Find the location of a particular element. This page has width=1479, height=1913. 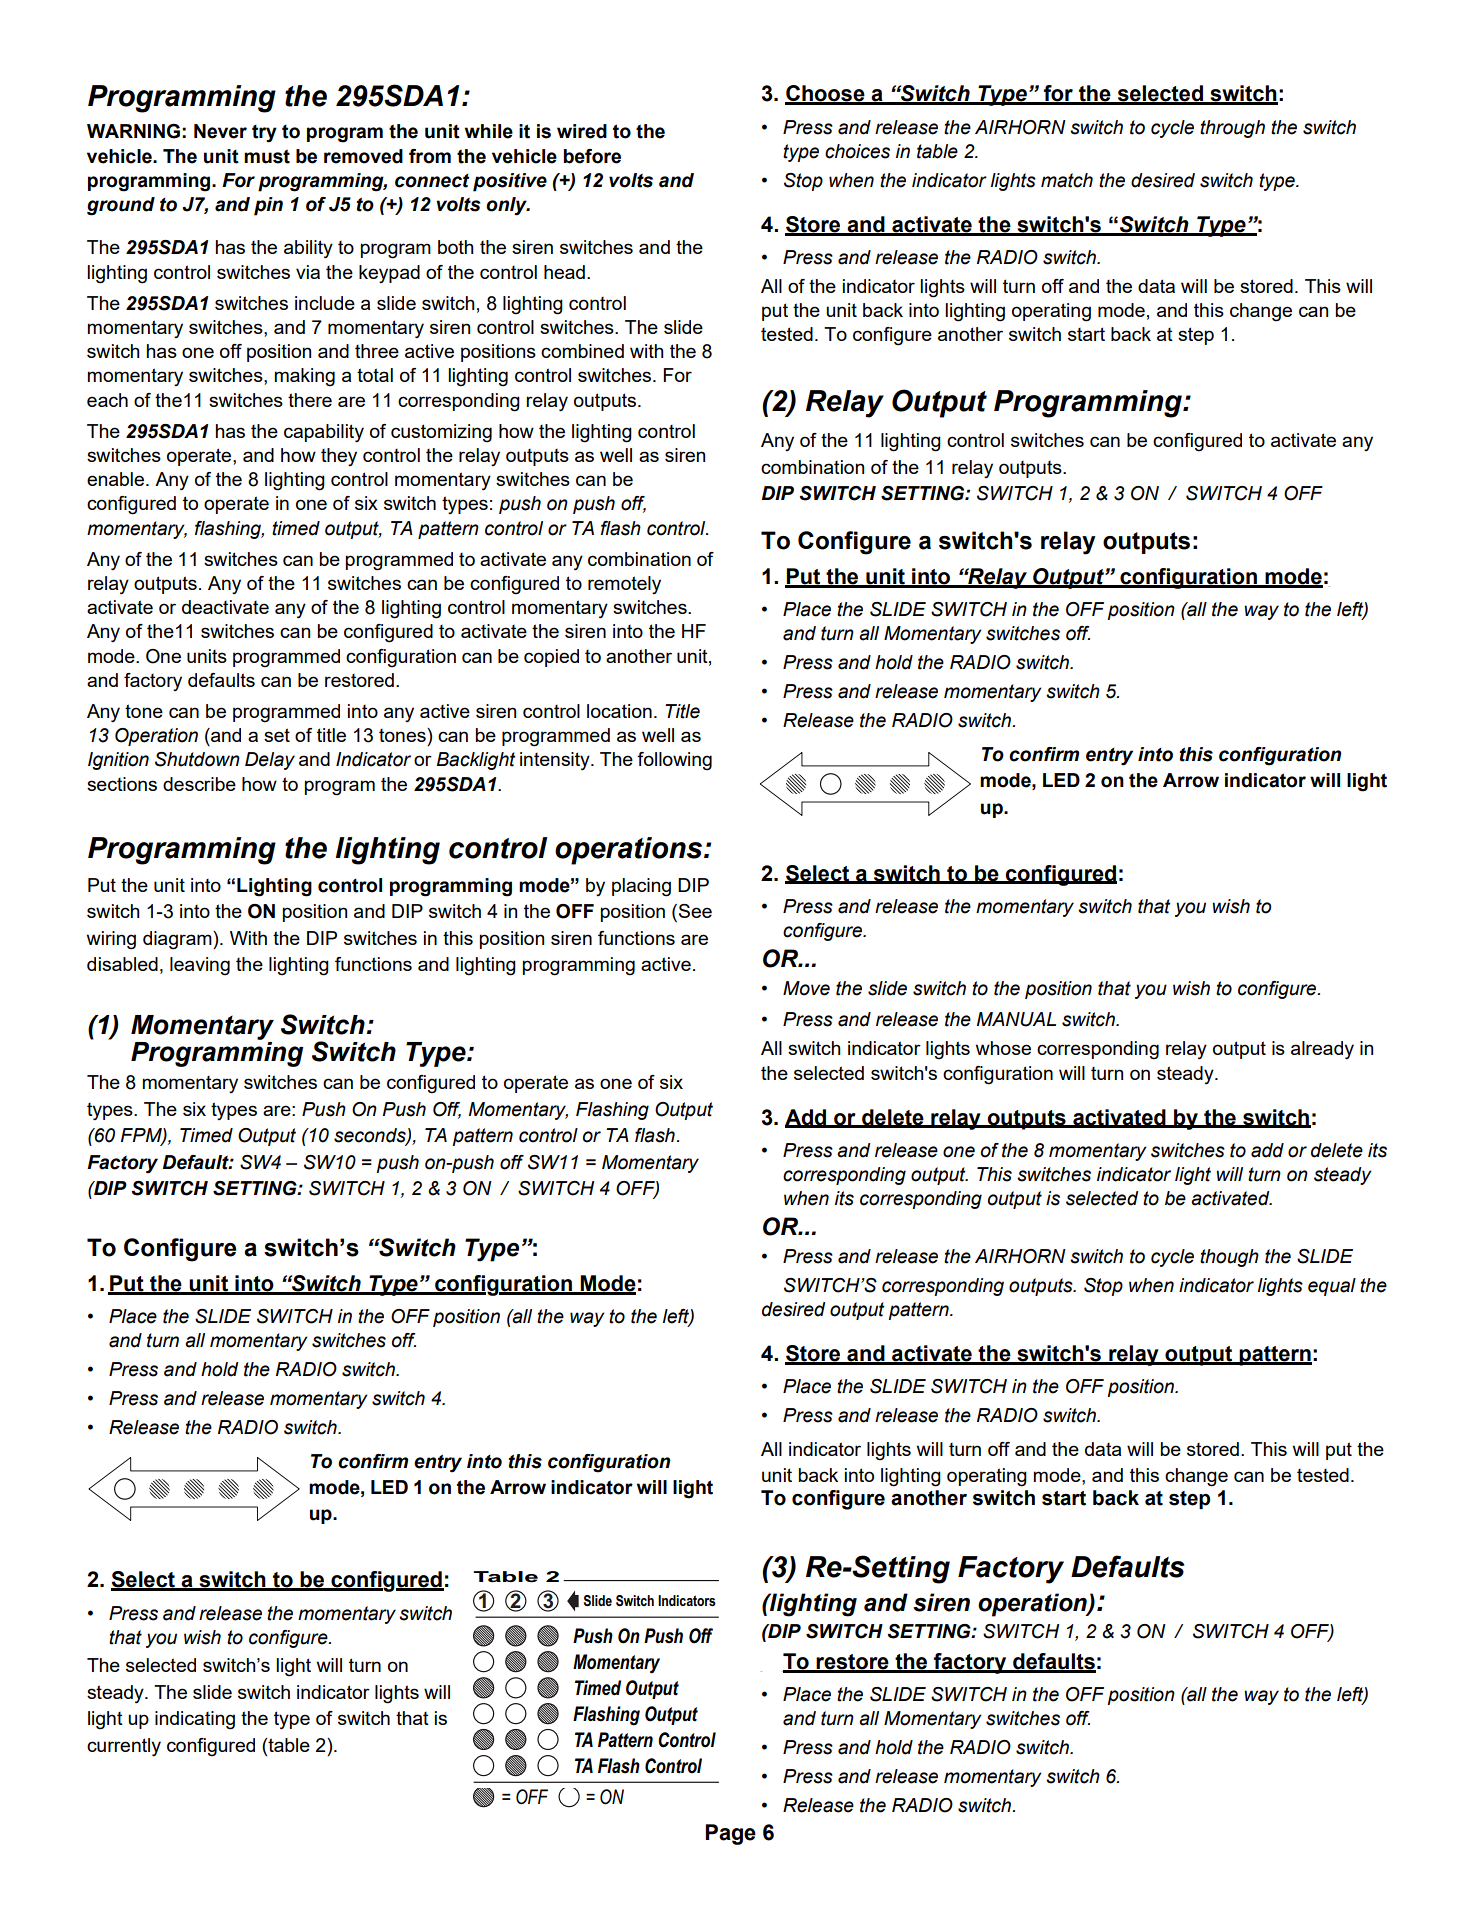

must is located at coordinates (267, 156).
